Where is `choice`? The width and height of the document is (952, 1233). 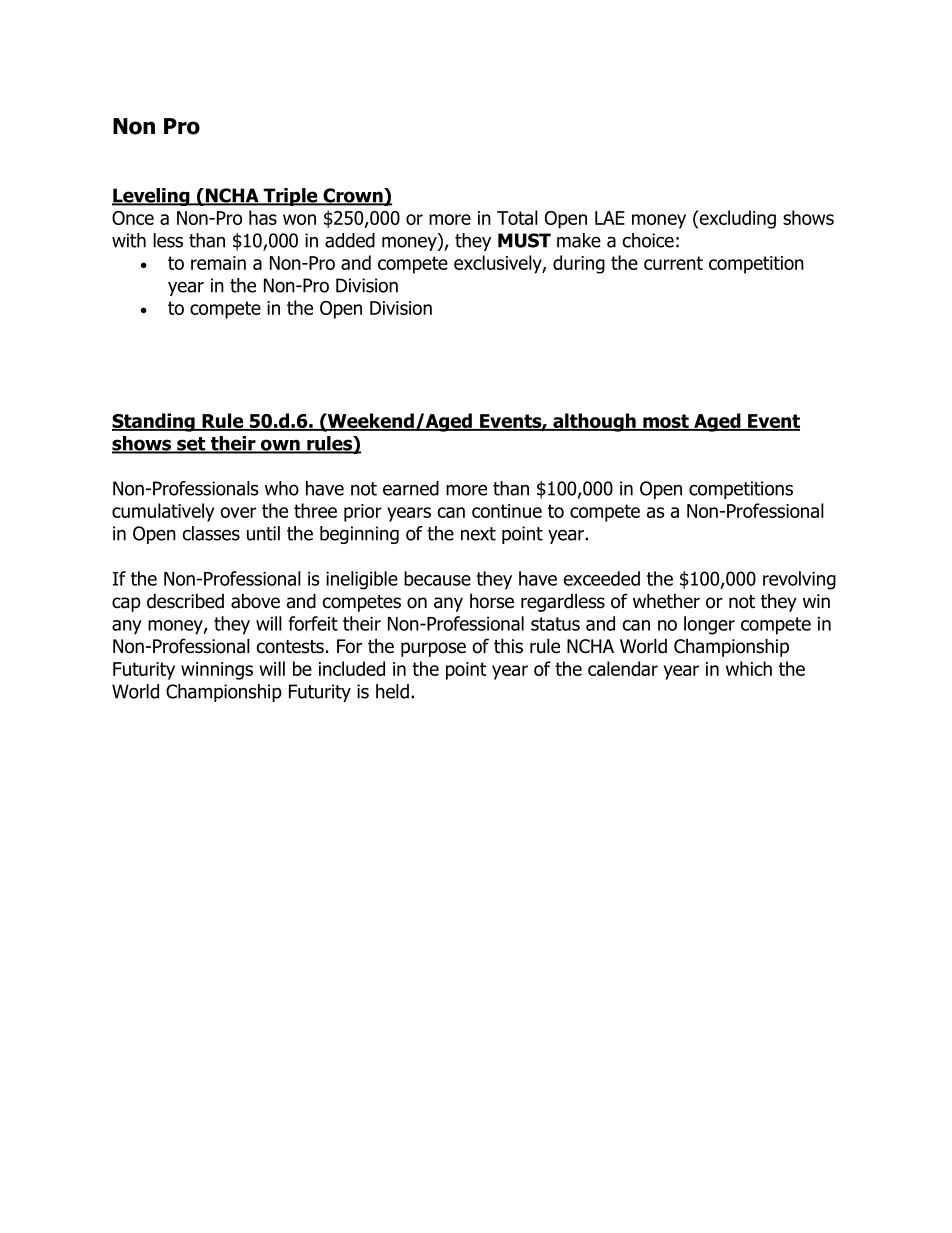
choice is located at coordinates (648, 240).
